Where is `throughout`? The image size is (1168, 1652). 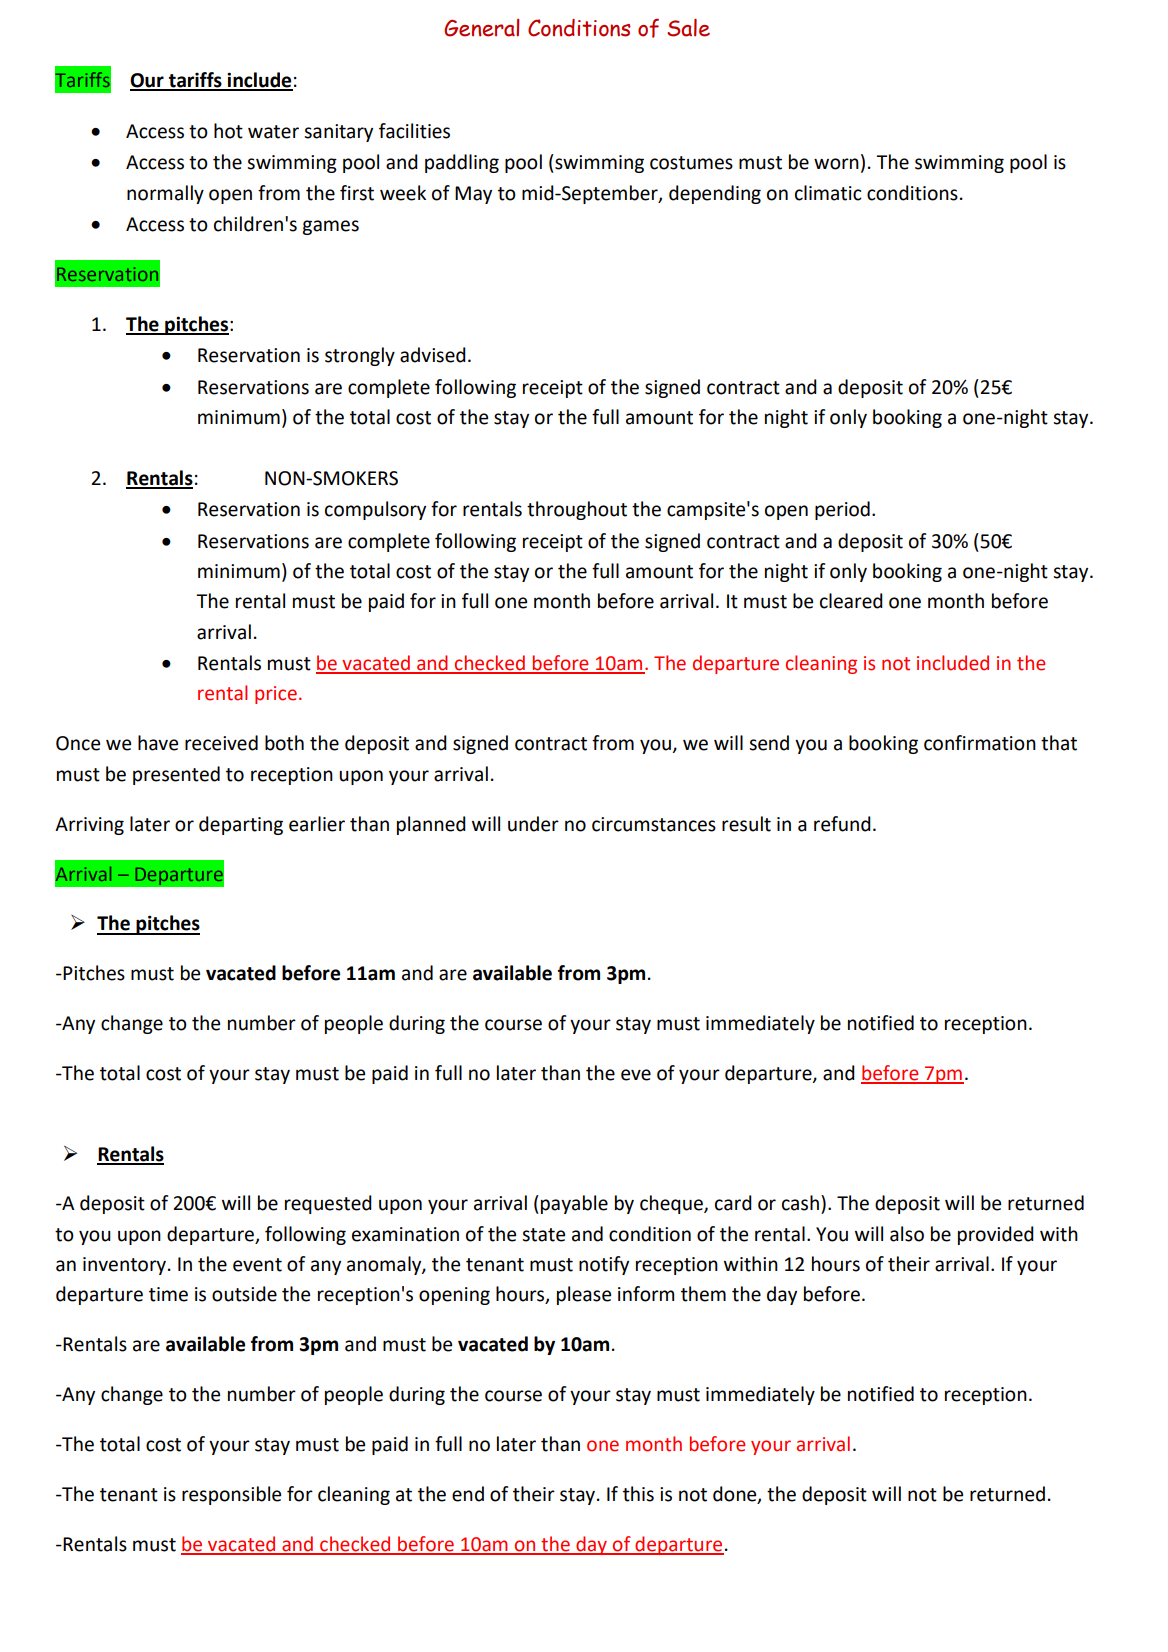
throughout is located at coordinates (577, 510).
